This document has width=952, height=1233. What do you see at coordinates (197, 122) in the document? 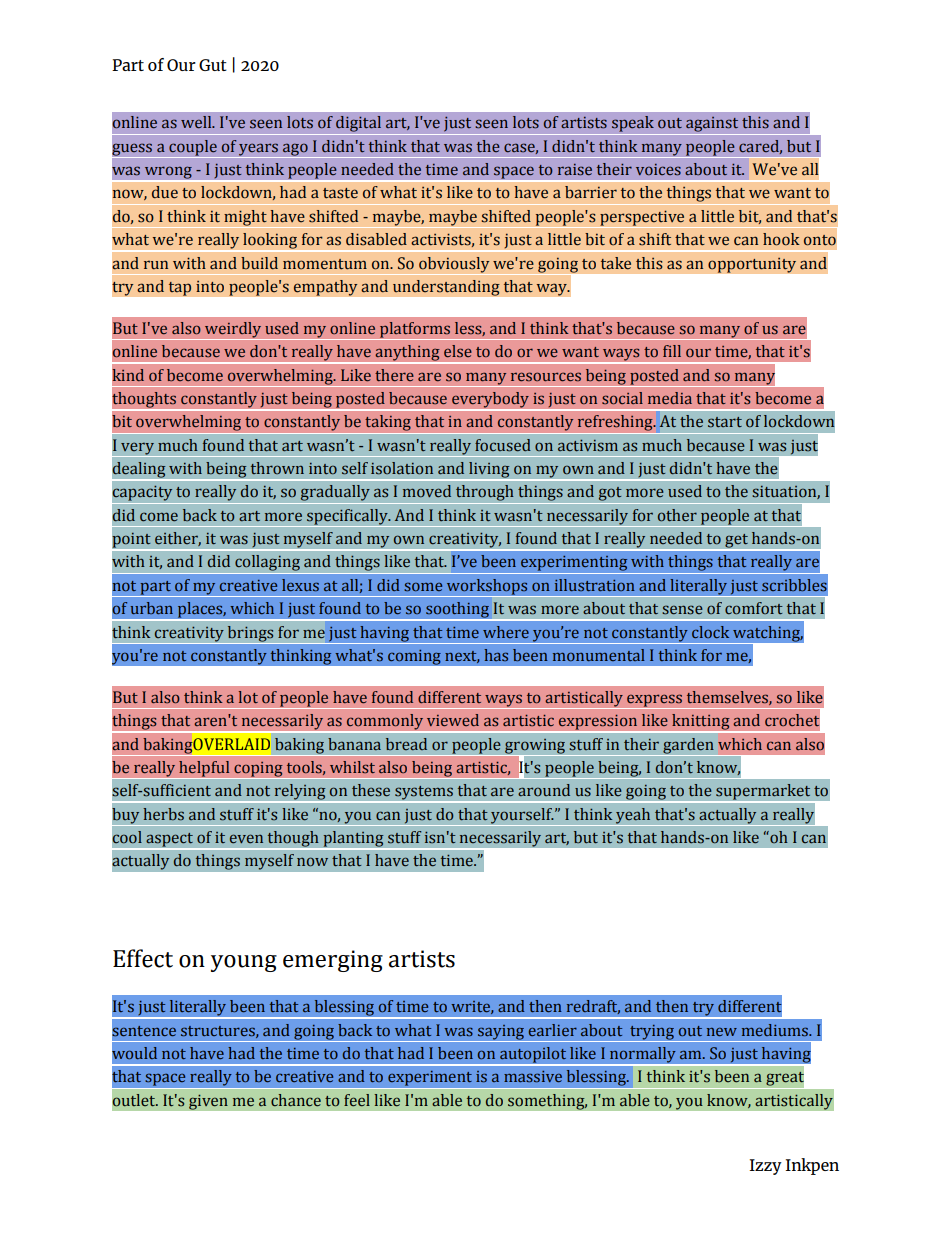
I see `well` at bounding box center [197, 122].
